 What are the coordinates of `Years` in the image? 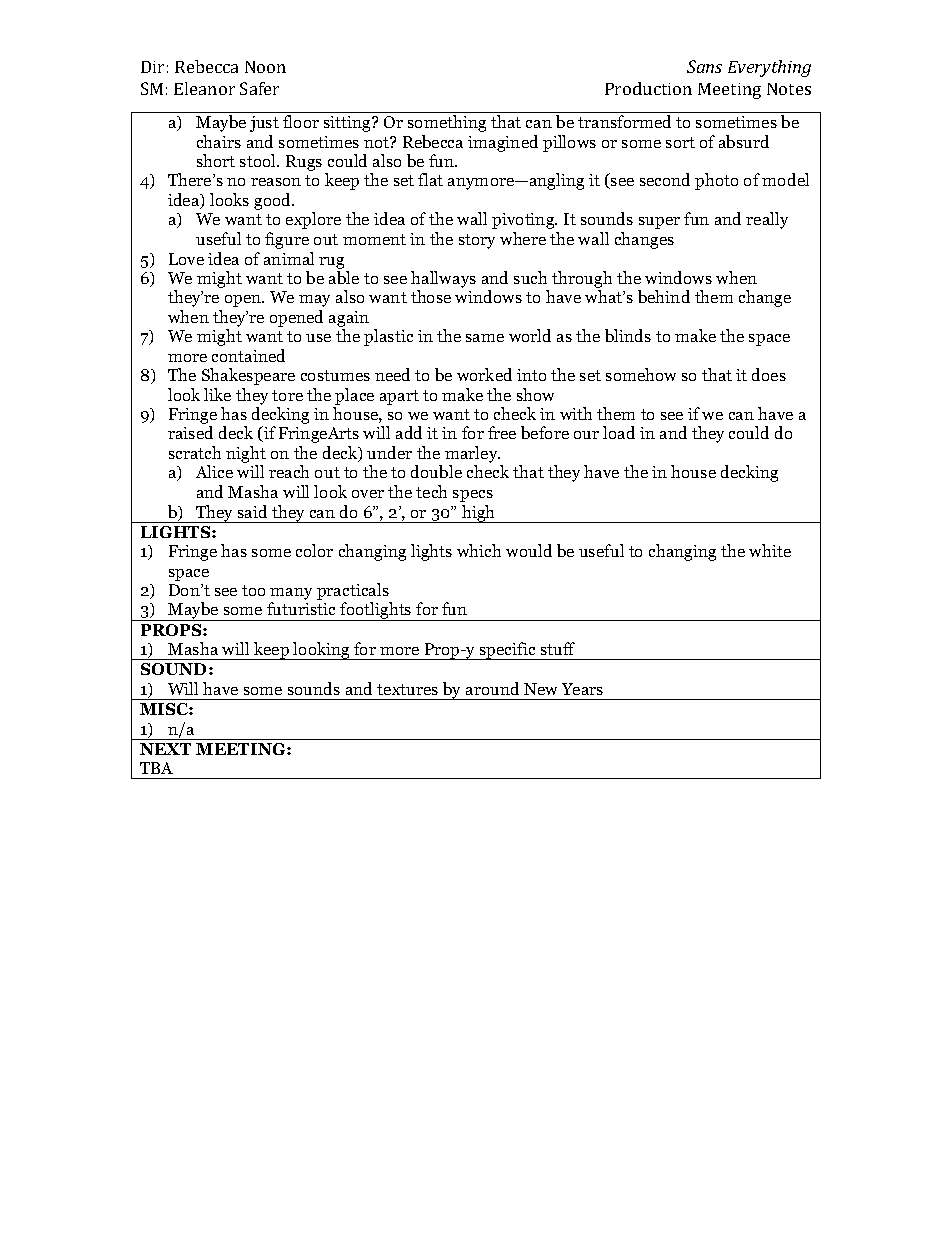 It's located at (582, 689).
